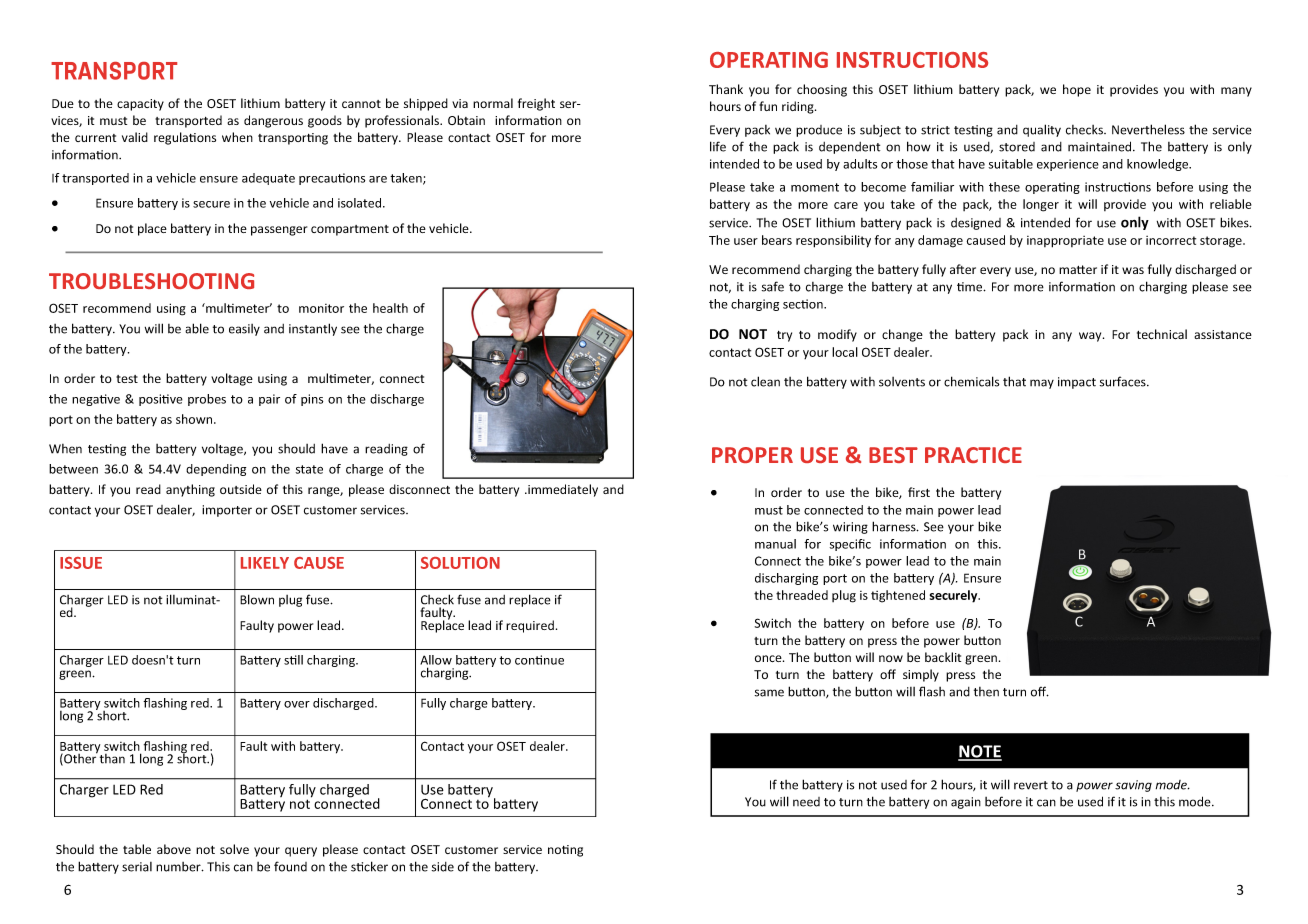  Describe the element at coordinates (1091, 337) in the screenshot. I see `way` at that location.
